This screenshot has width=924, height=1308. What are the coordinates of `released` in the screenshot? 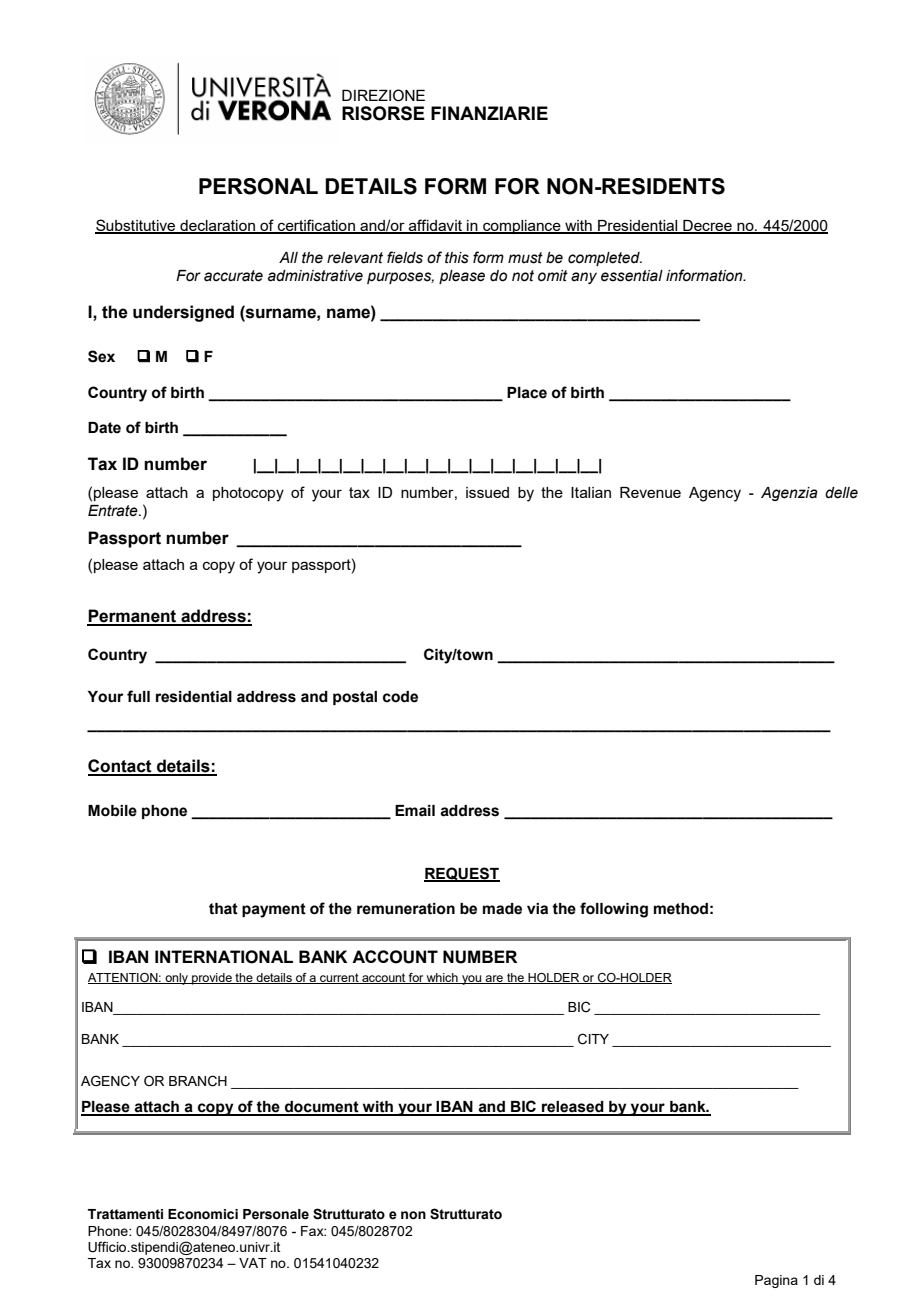 It's located at (573, 1108).
